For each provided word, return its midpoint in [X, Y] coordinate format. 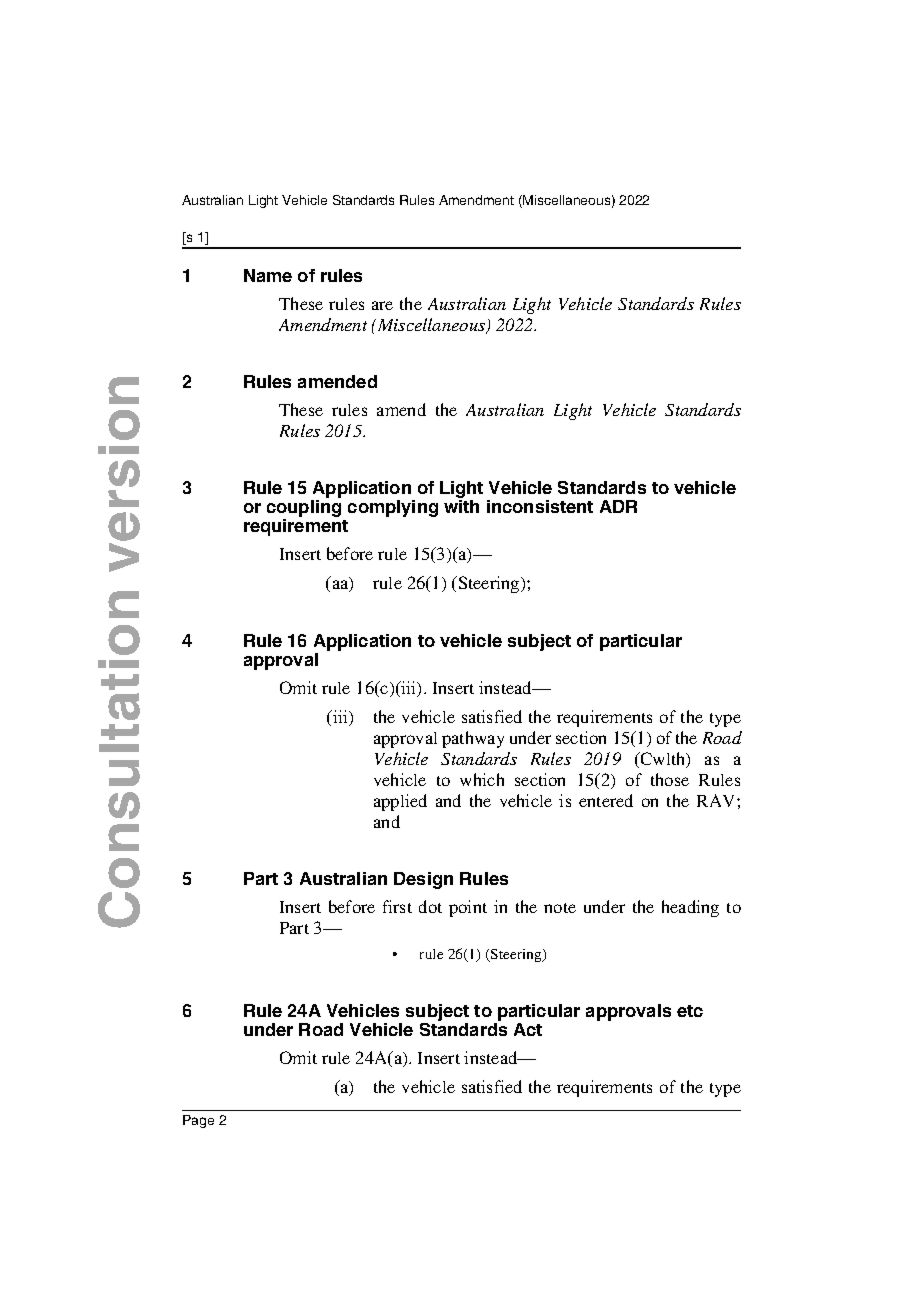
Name [268, 275]
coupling [304, 510]
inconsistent [540, 506]
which [482, 779]
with [461, 506]
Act [528, 1029]
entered [606, 800]
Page [198, 1121]
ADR [618, 506]
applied [400, 802]
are [382, 305]
